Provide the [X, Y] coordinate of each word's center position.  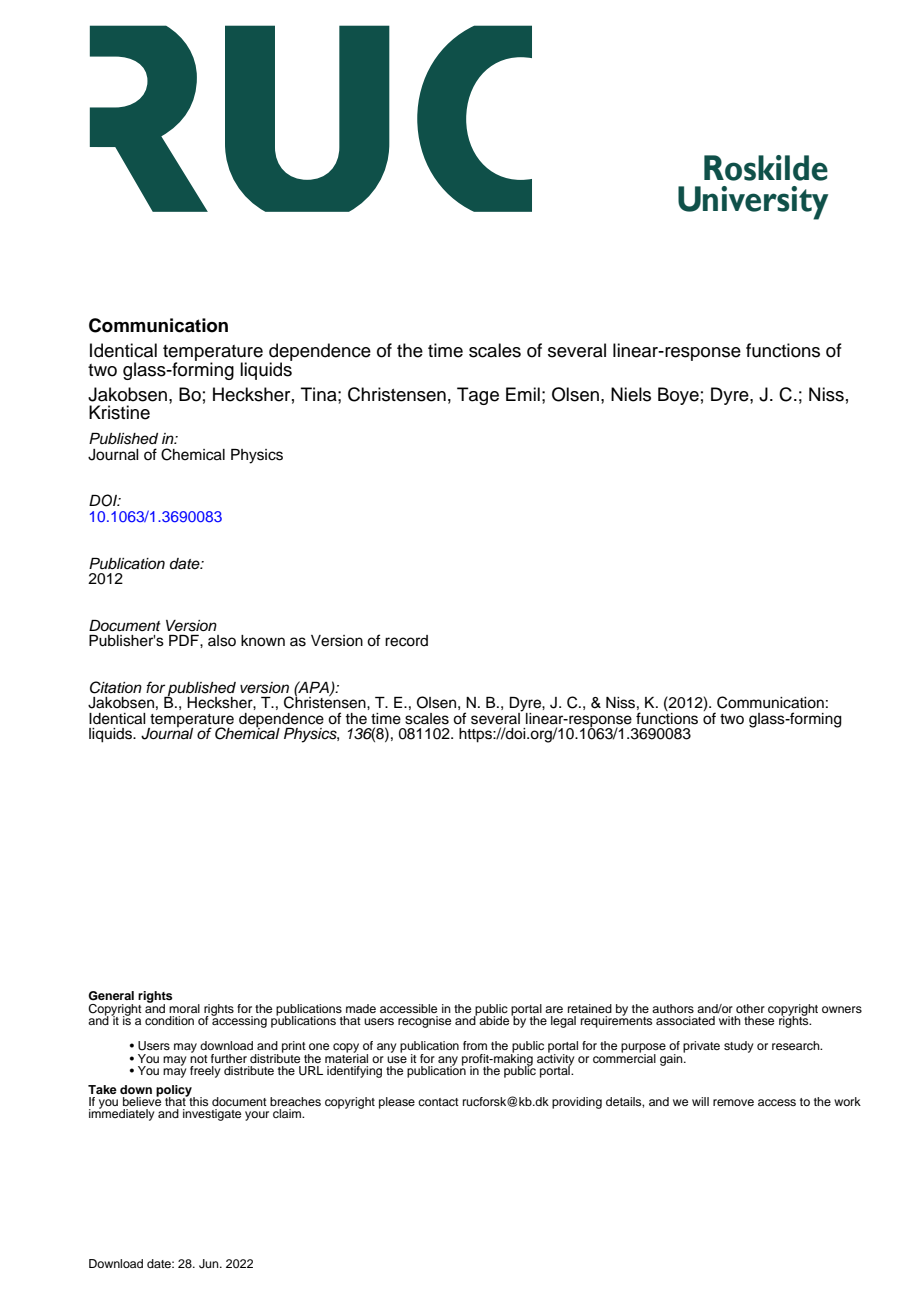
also [222, 641]
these [759, 1020]
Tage [478, 396]
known [263, 641]
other [750, 1008]
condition [169, 1020]
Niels [631, 394]
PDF [185, 640]
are [554, 1009]
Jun [210, 1264]
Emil [523, 394]
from [475, 1045]
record [406, 641]
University [753, 203]
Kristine [119, 412]
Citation [116, 687]
